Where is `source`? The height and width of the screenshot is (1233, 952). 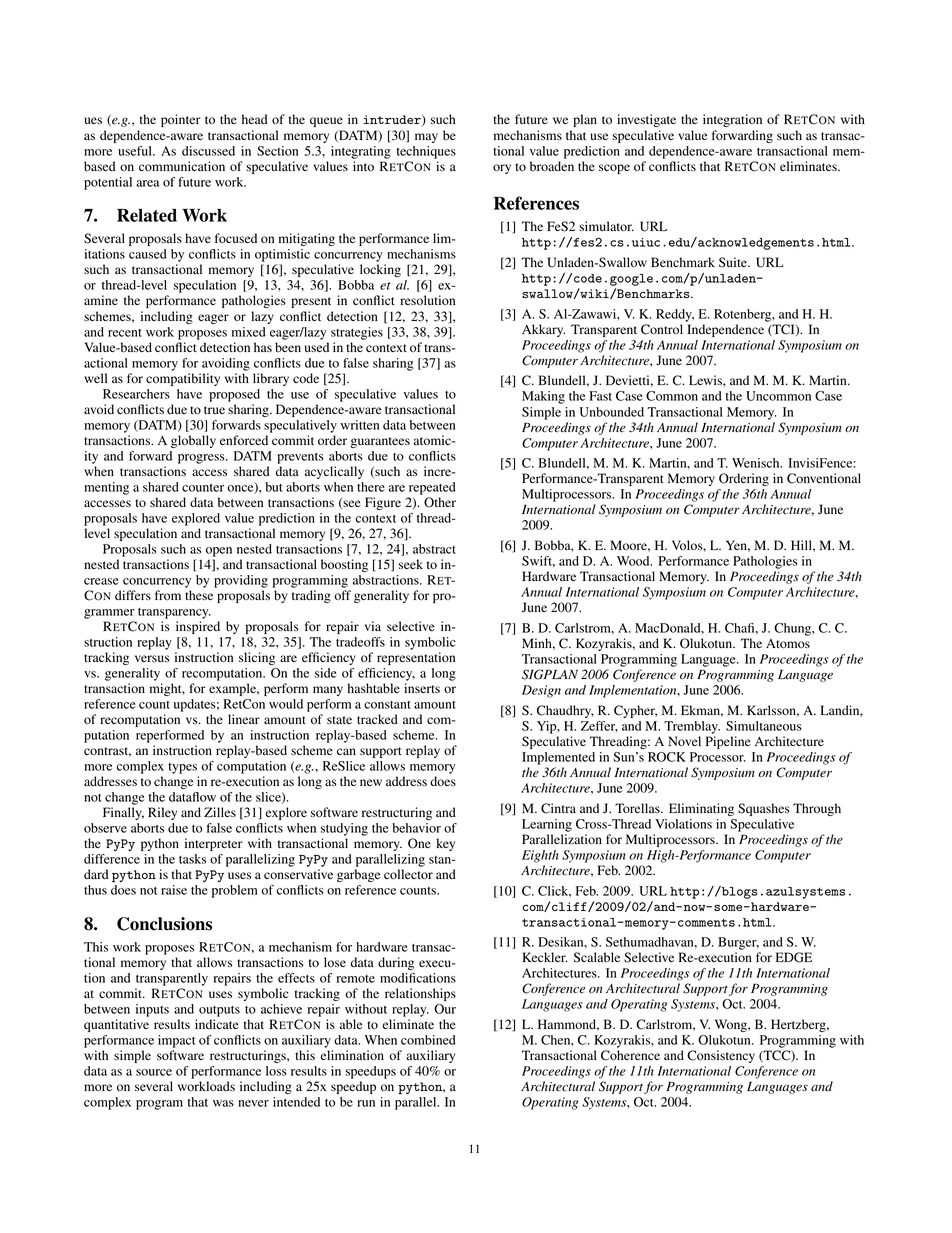
source is located at coordinates (154, 1072).
